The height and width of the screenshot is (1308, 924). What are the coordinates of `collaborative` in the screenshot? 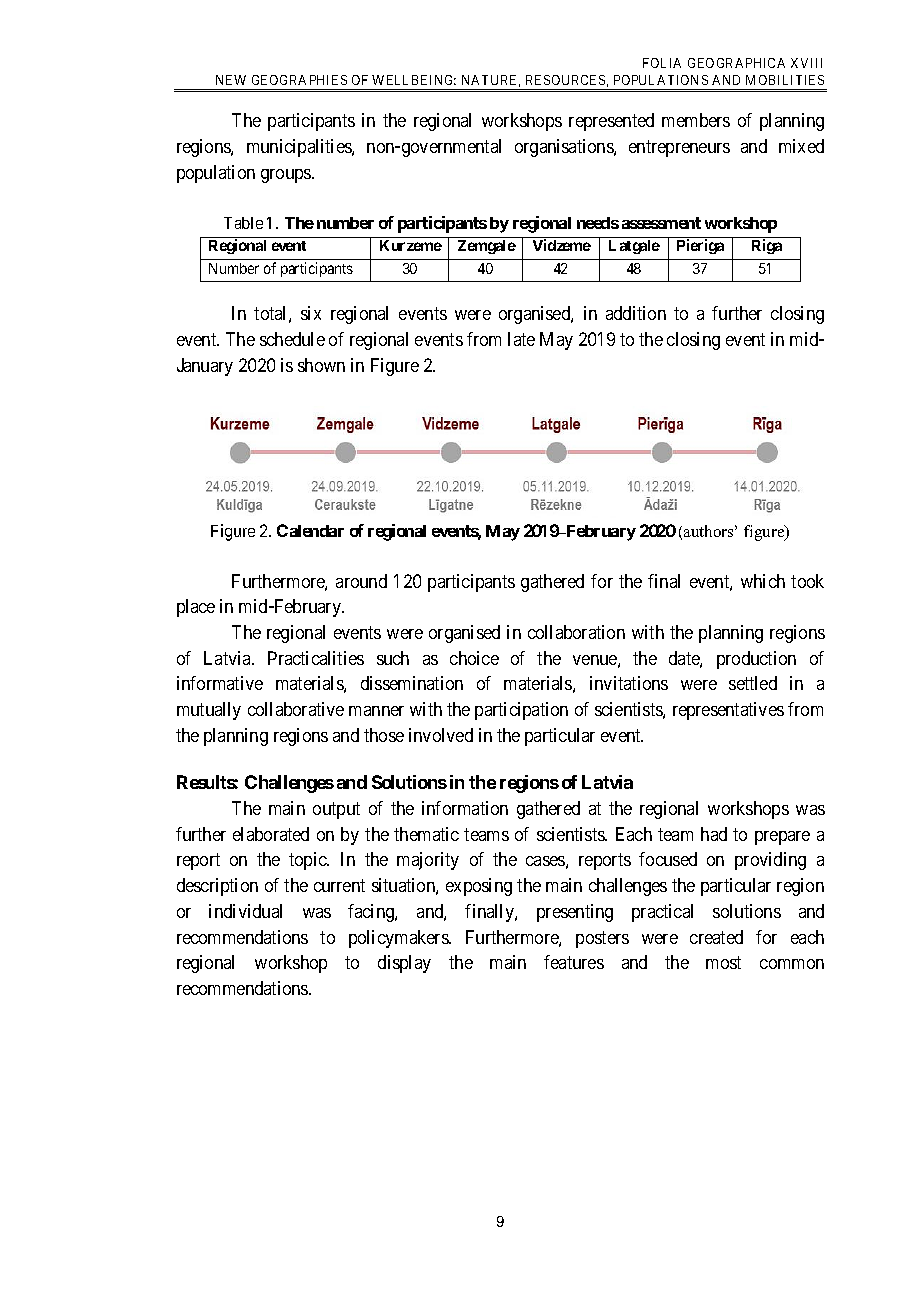 It's located at (296, 709).
